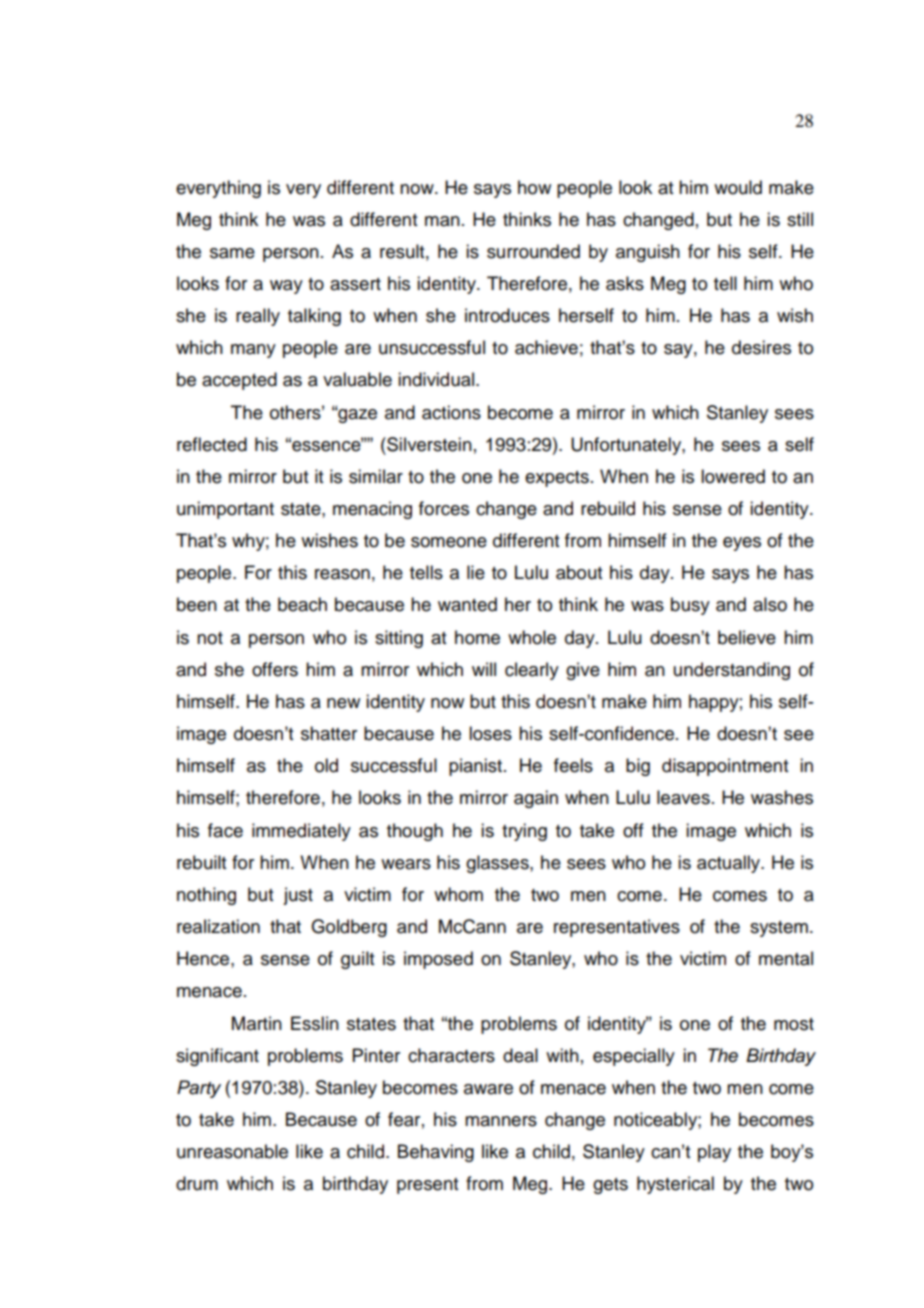  Describe the element at coordinates (232, 253) in the screenshot. I see `same` at that location.
